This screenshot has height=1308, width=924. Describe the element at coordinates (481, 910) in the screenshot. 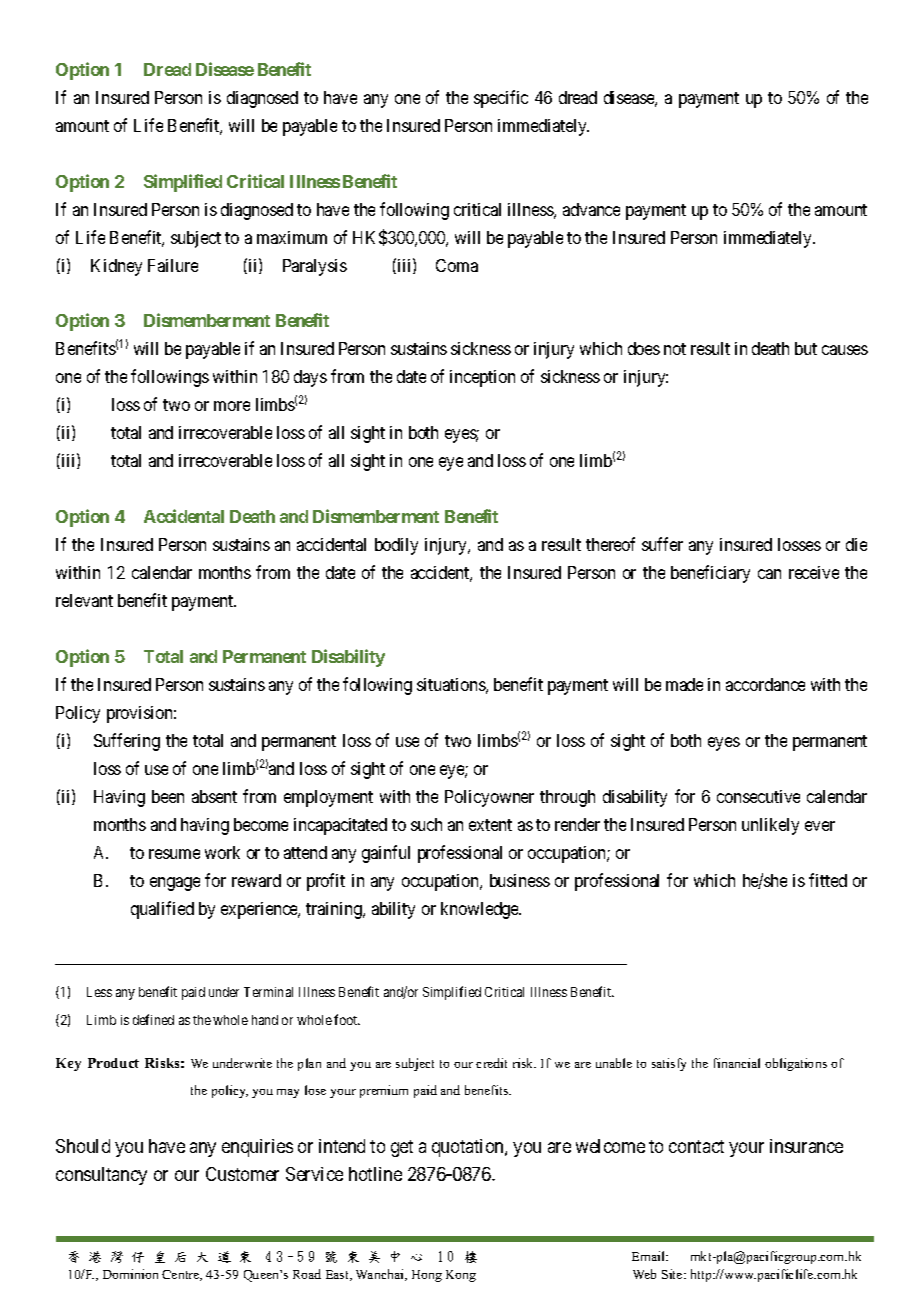

I see `knowledge` at that location.
